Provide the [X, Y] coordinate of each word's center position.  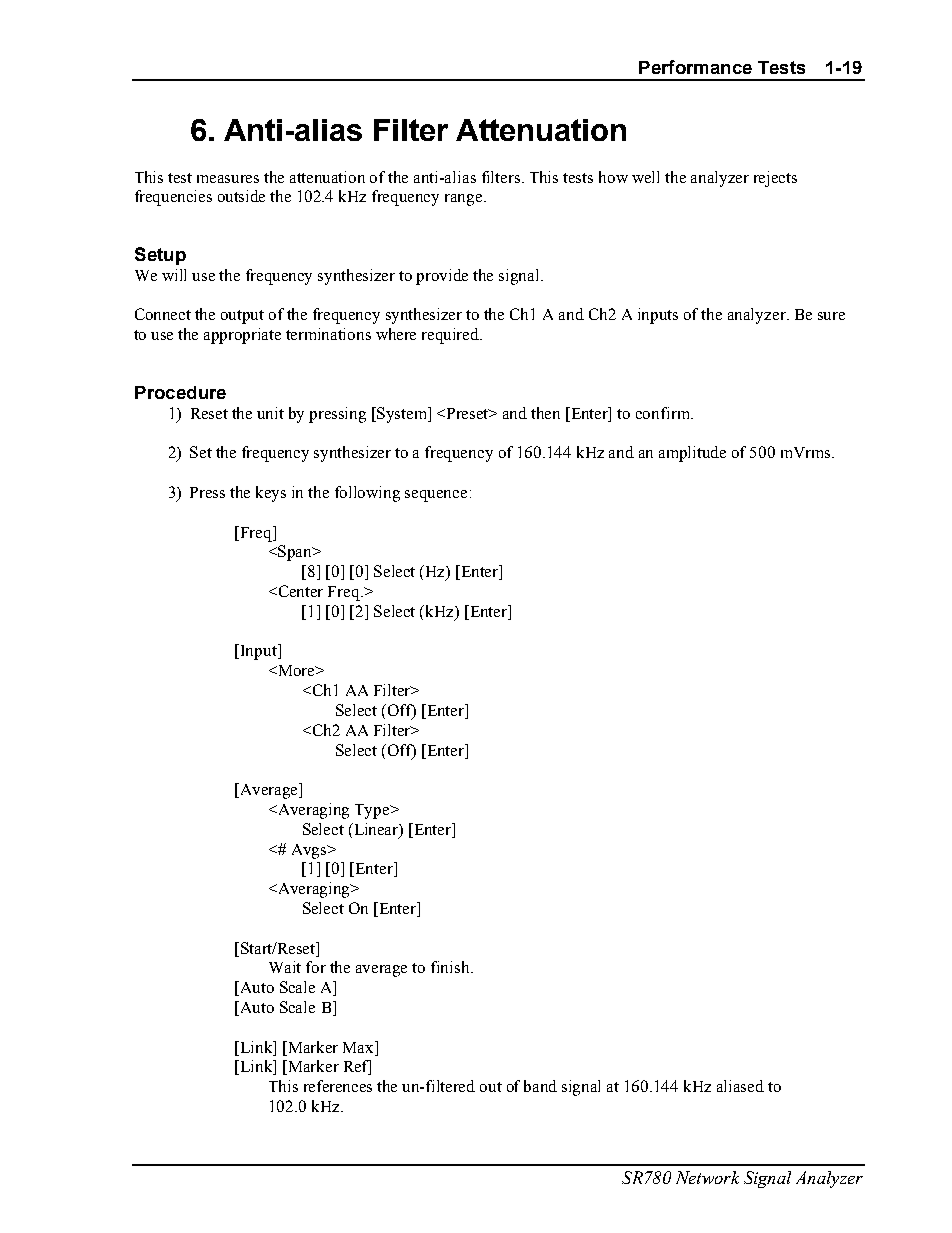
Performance [695, 67]
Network [707, 1177]
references [338, 1086]
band [540, 1086]
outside [241, 196]
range [465, 200]
